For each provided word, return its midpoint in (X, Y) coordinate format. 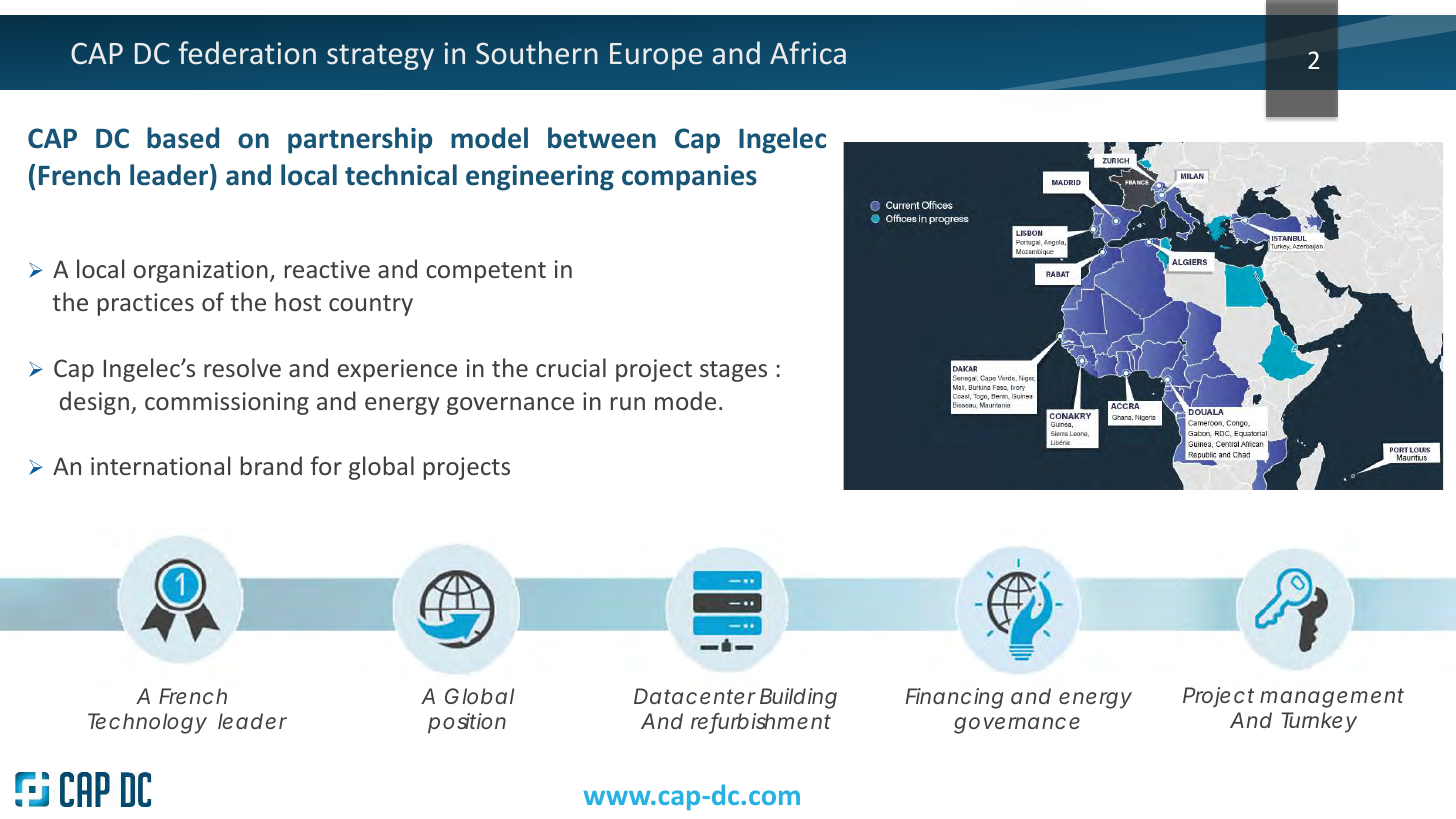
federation (247, 53)
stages (733, 371)
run (628, 403)
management (1332, 698)
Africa (808, 53)
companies (689, 178)
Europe (656, 56)
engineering (540, 178)
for (326, 465)
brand (271, 465)
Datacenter (695, 696)
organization (200, 271)
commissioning (227, 403)
